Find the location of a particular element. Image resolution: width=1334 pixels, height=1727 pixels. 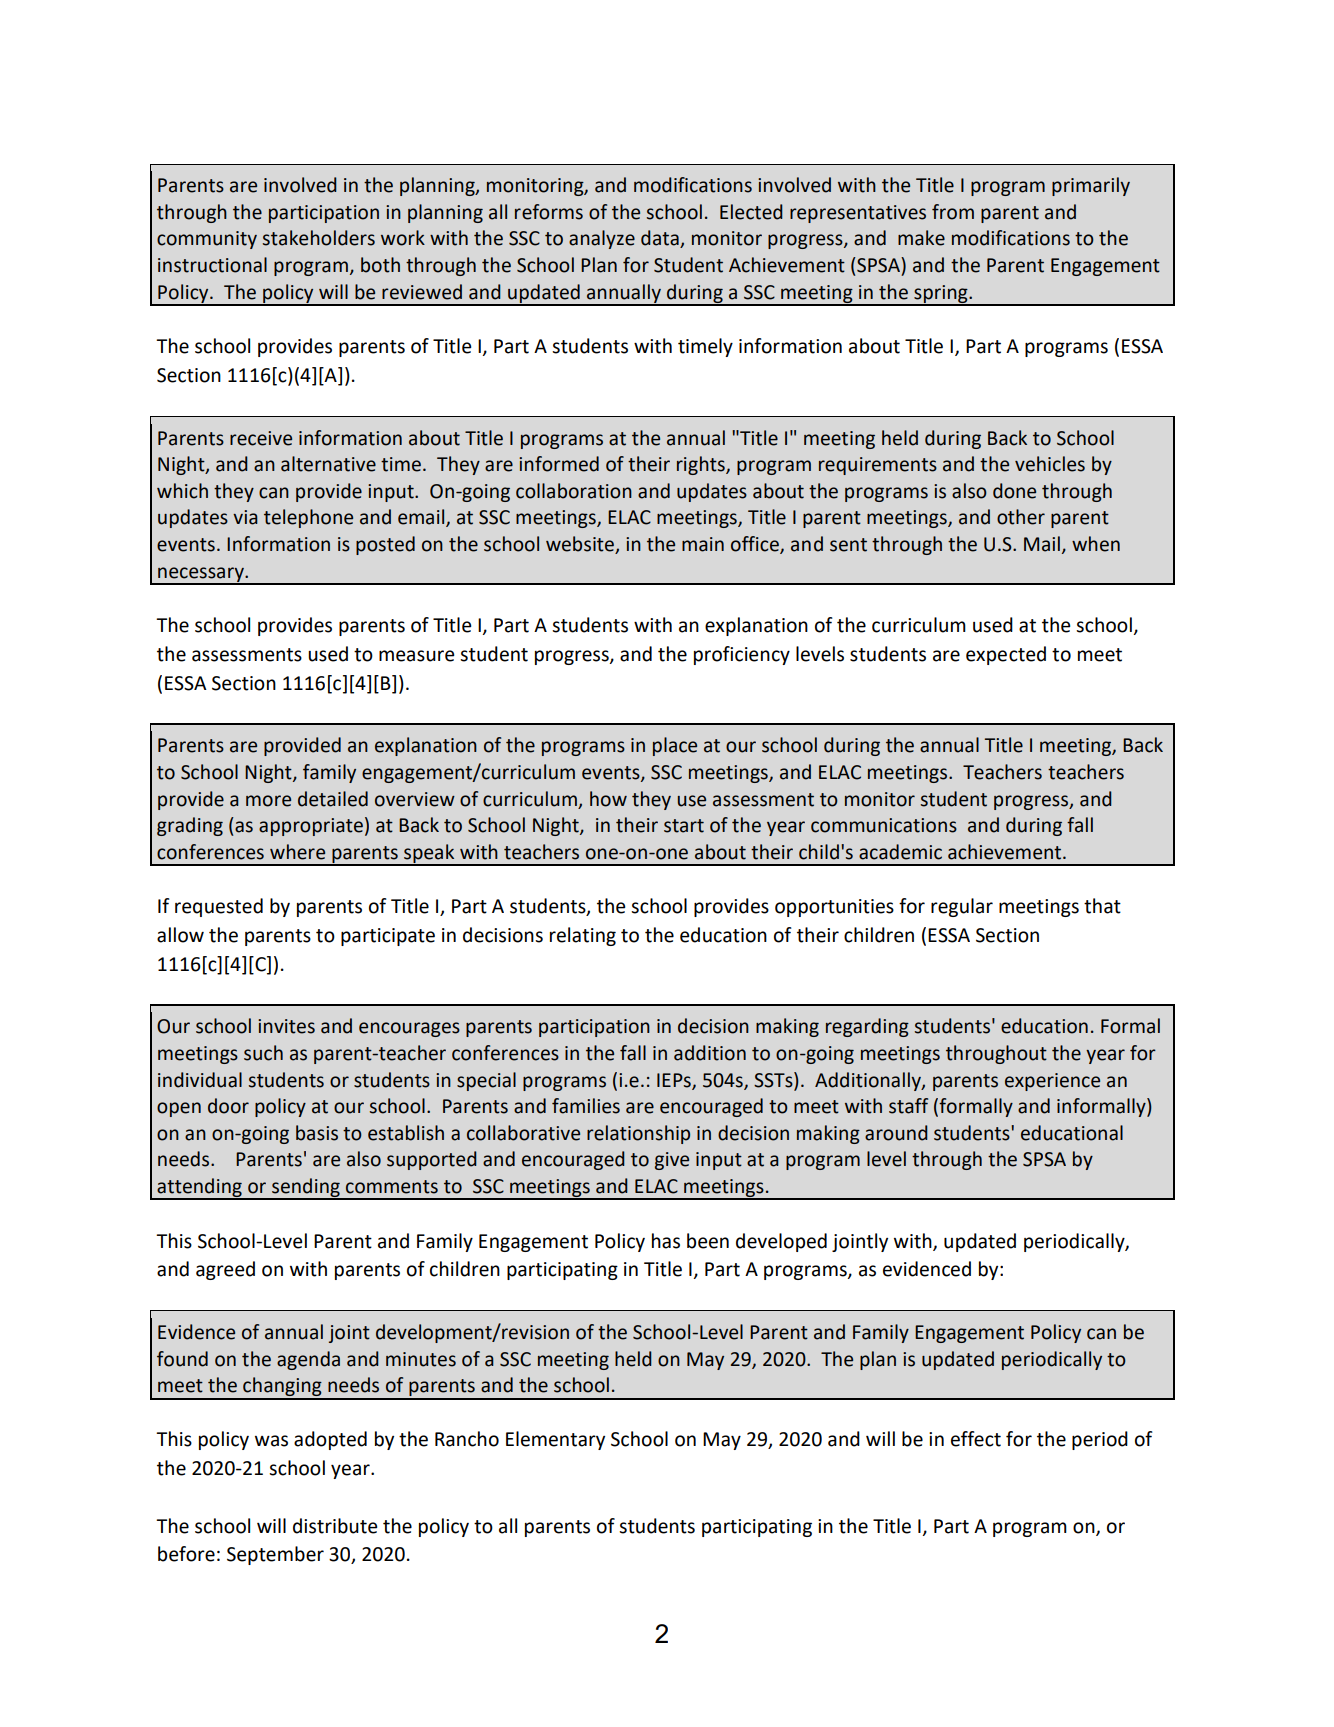

stakeholders is located at coordinates (319, 238).
